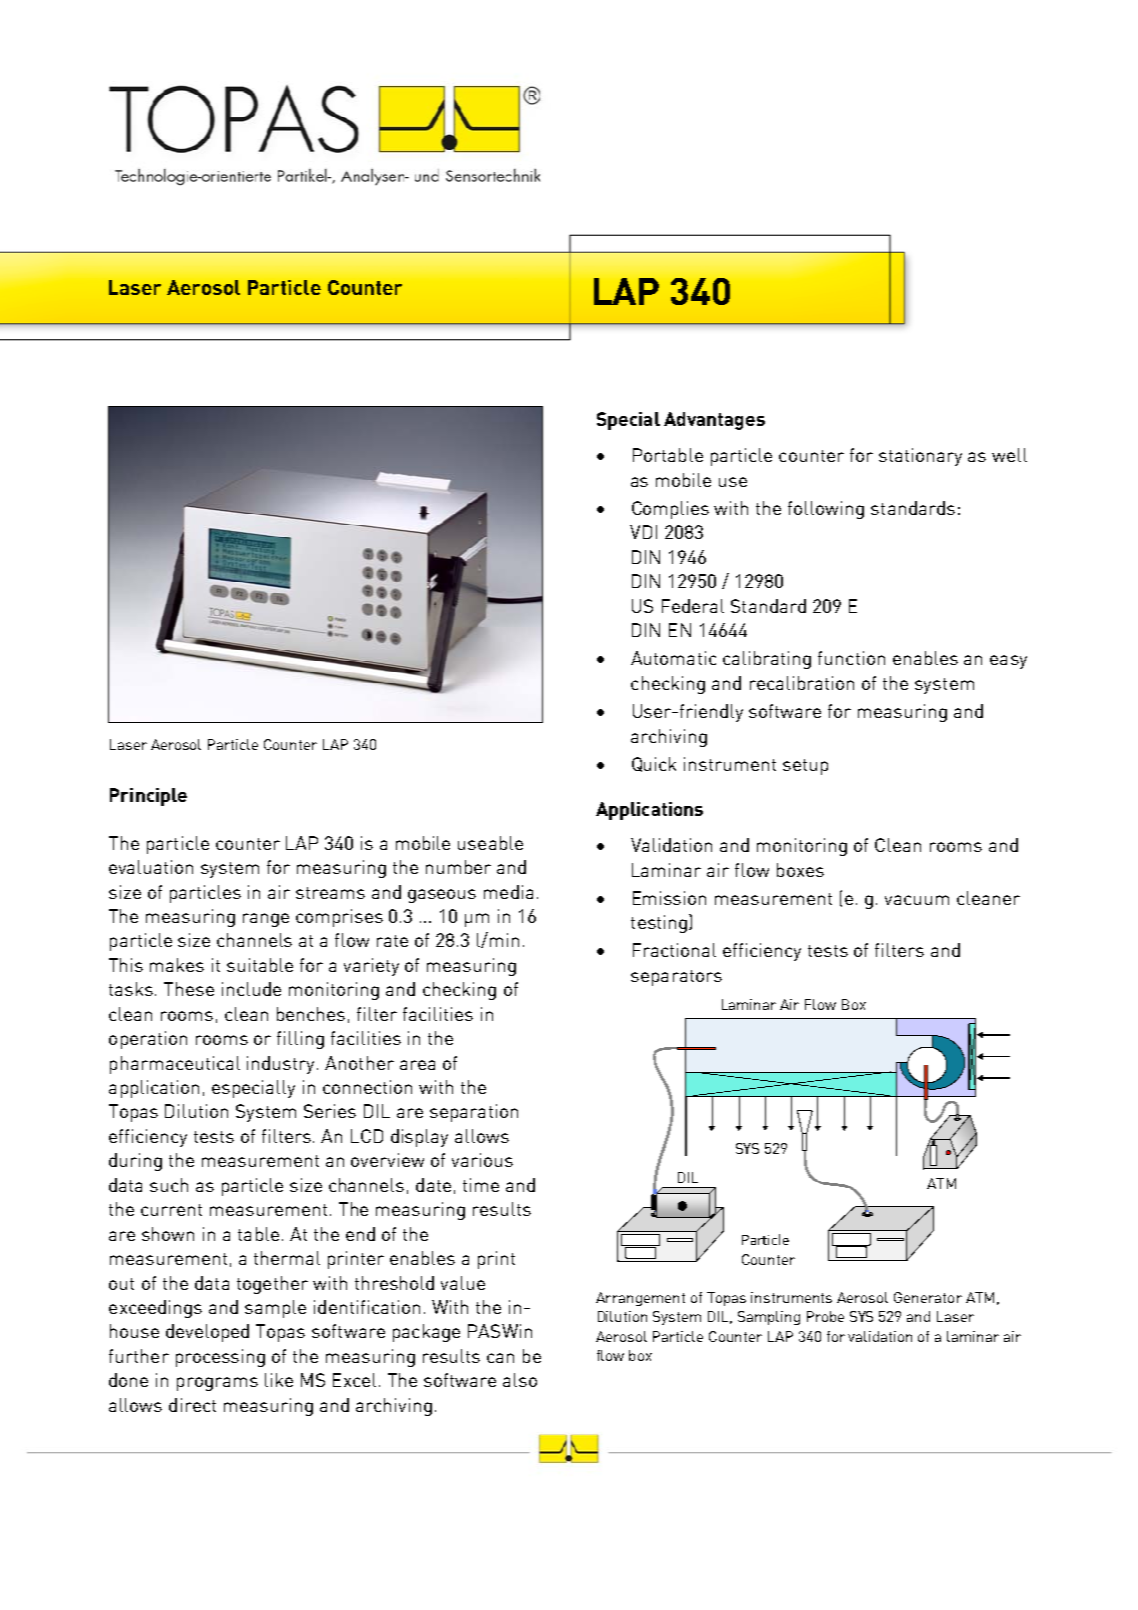  What do you see at coordinates (520, 1380) in the screenshot?
I see `also` at bounding box center [520, 1380].
